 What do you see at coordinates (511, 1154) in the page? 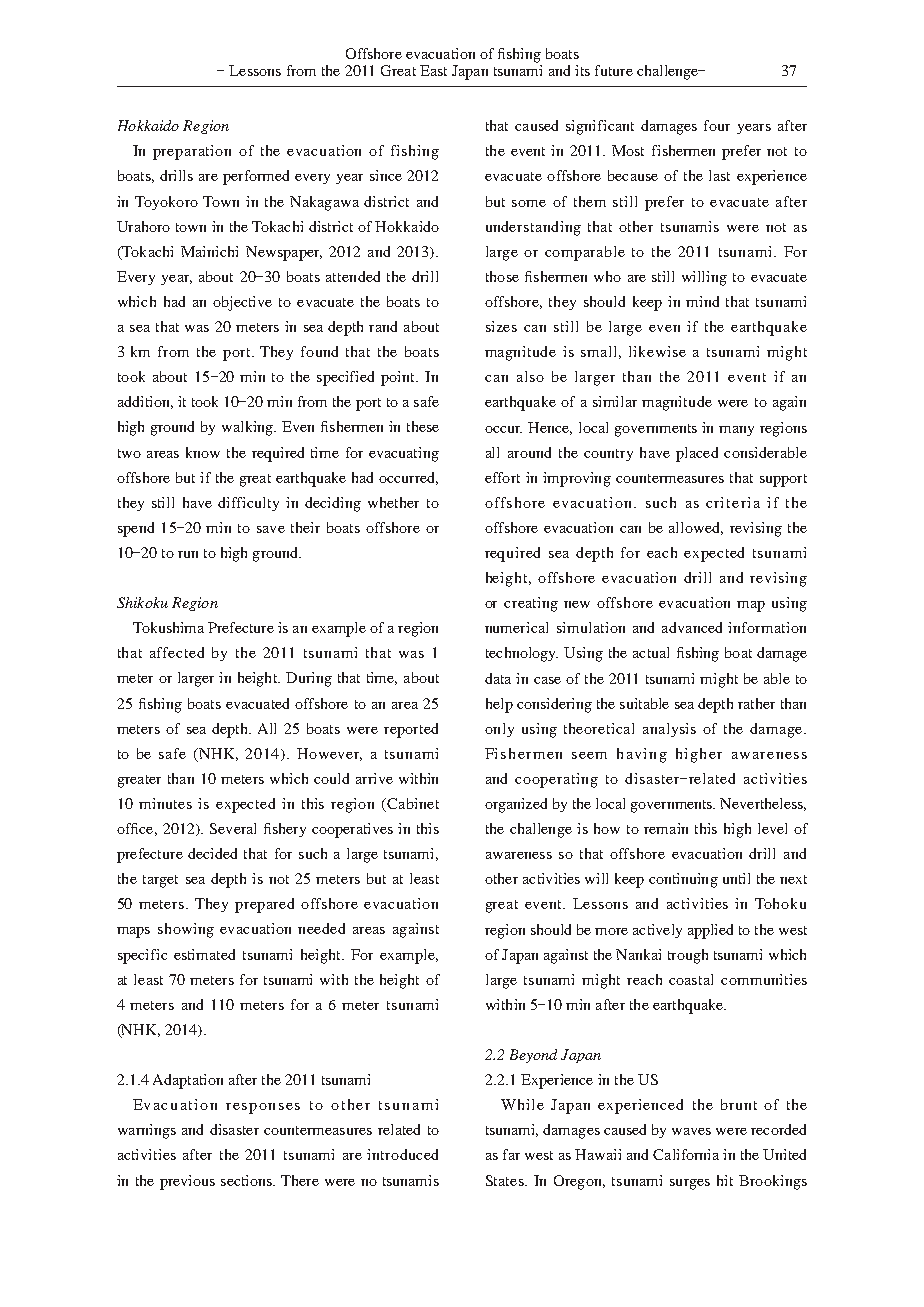
I see `far` at bounding box center [511, 1154].
